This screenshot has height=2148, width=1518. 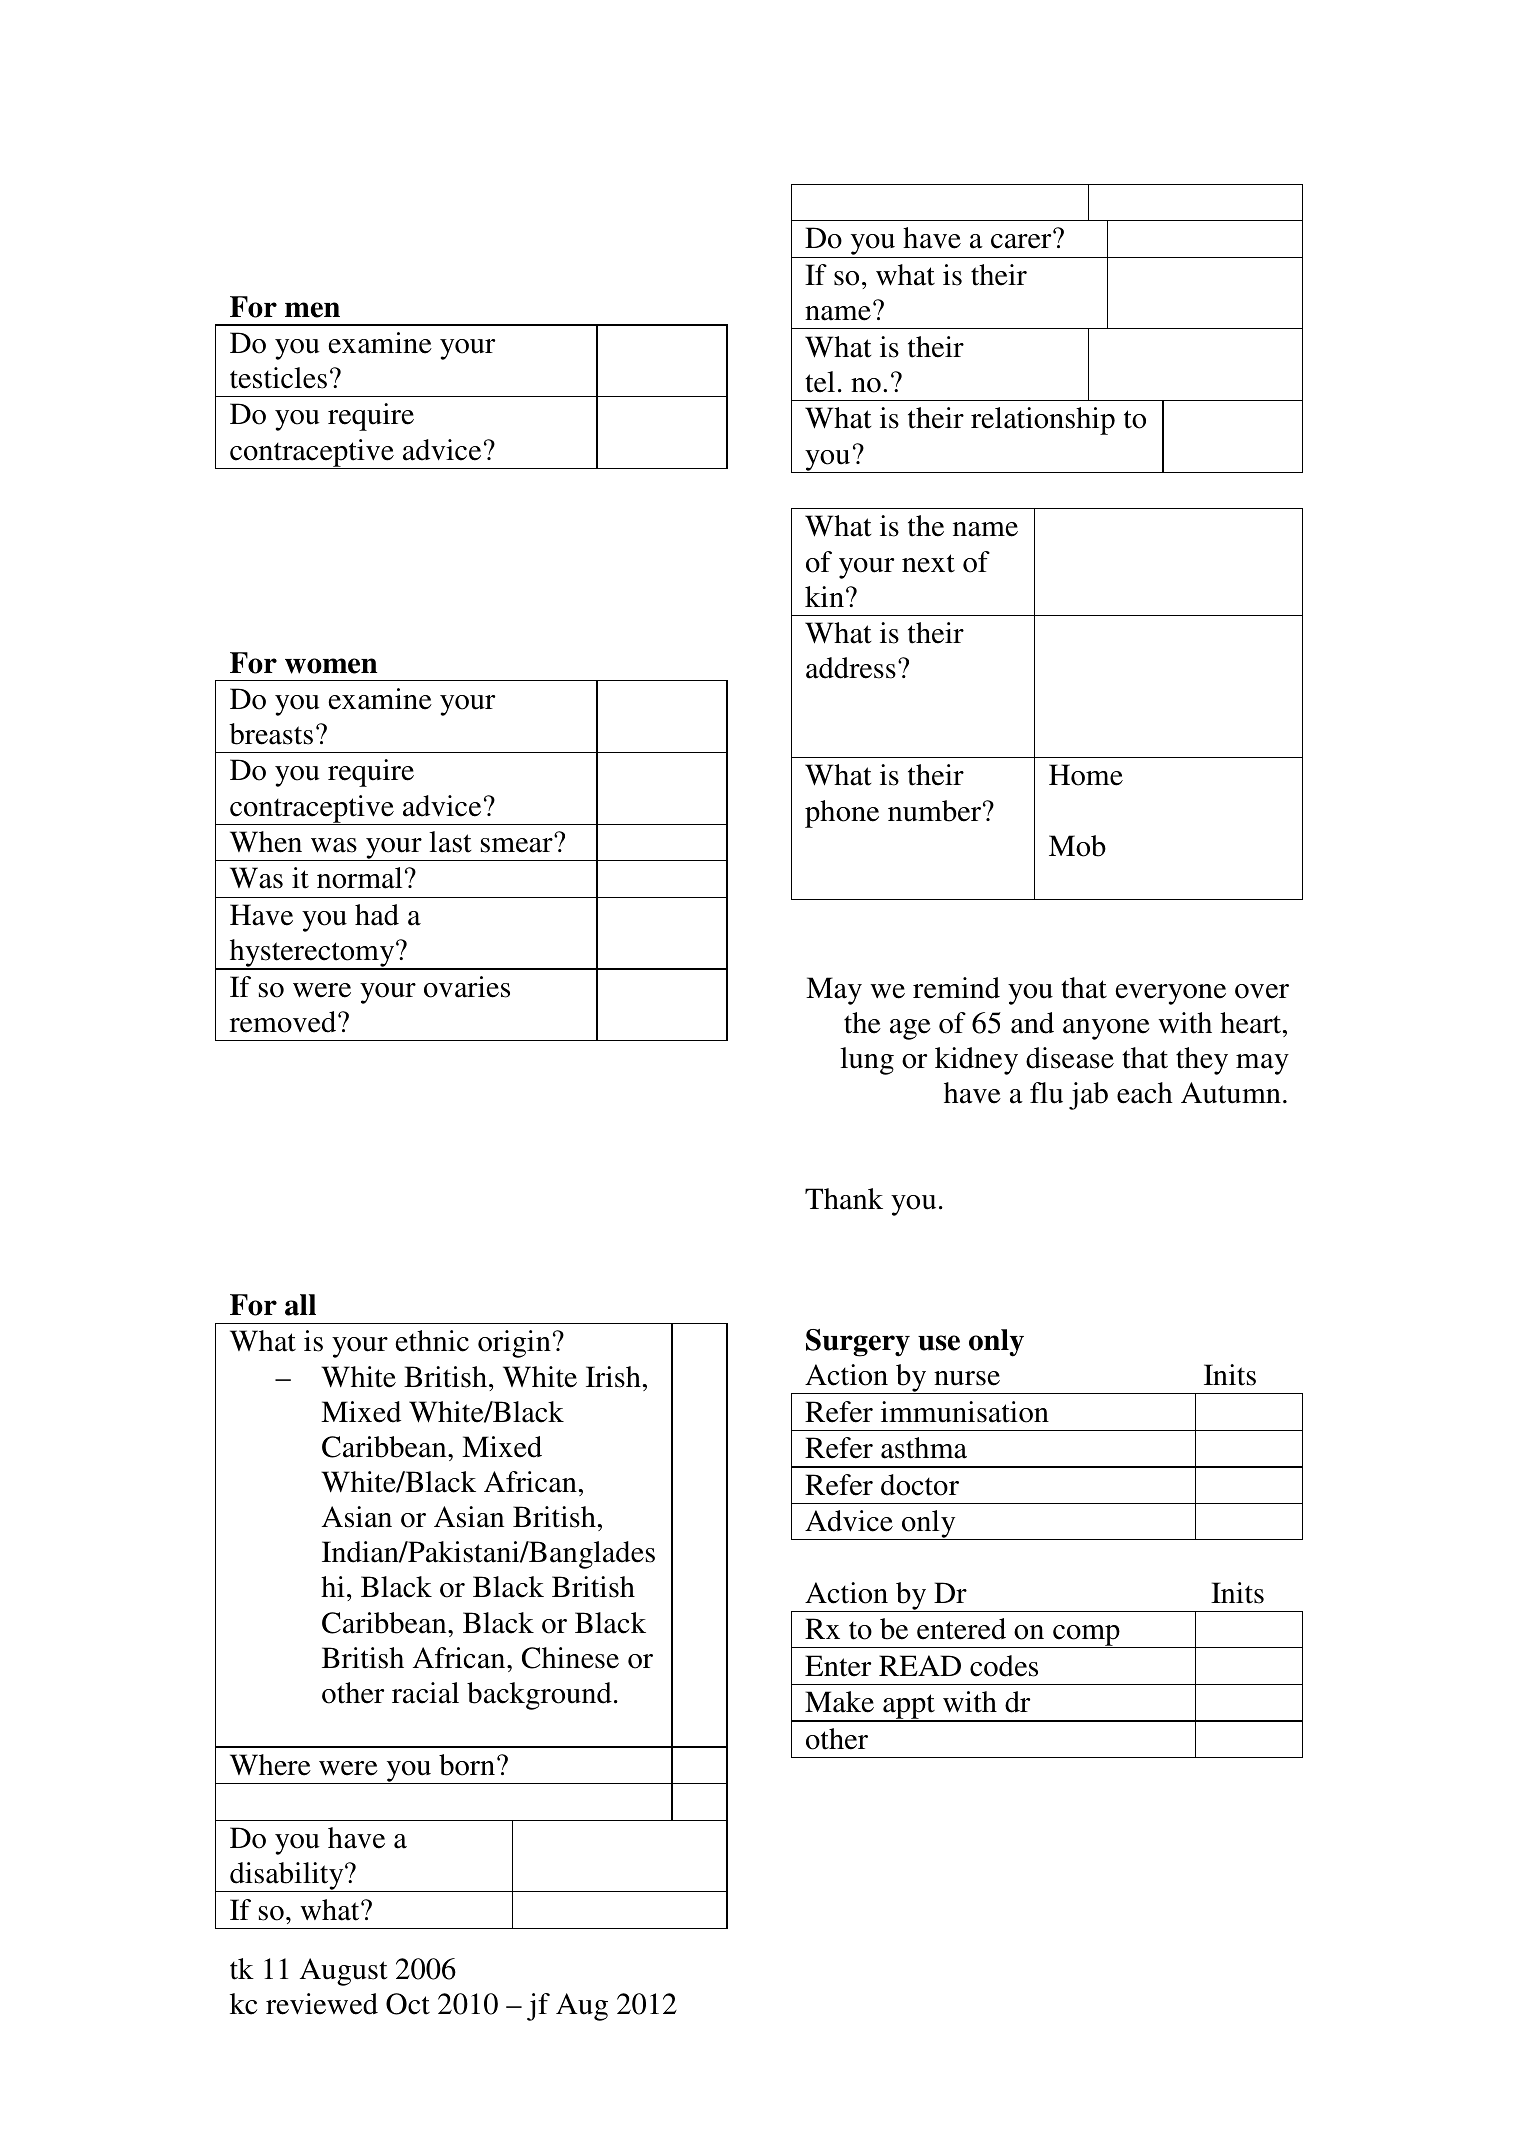 I want to click on carer, so click(x=1022, y=240).
